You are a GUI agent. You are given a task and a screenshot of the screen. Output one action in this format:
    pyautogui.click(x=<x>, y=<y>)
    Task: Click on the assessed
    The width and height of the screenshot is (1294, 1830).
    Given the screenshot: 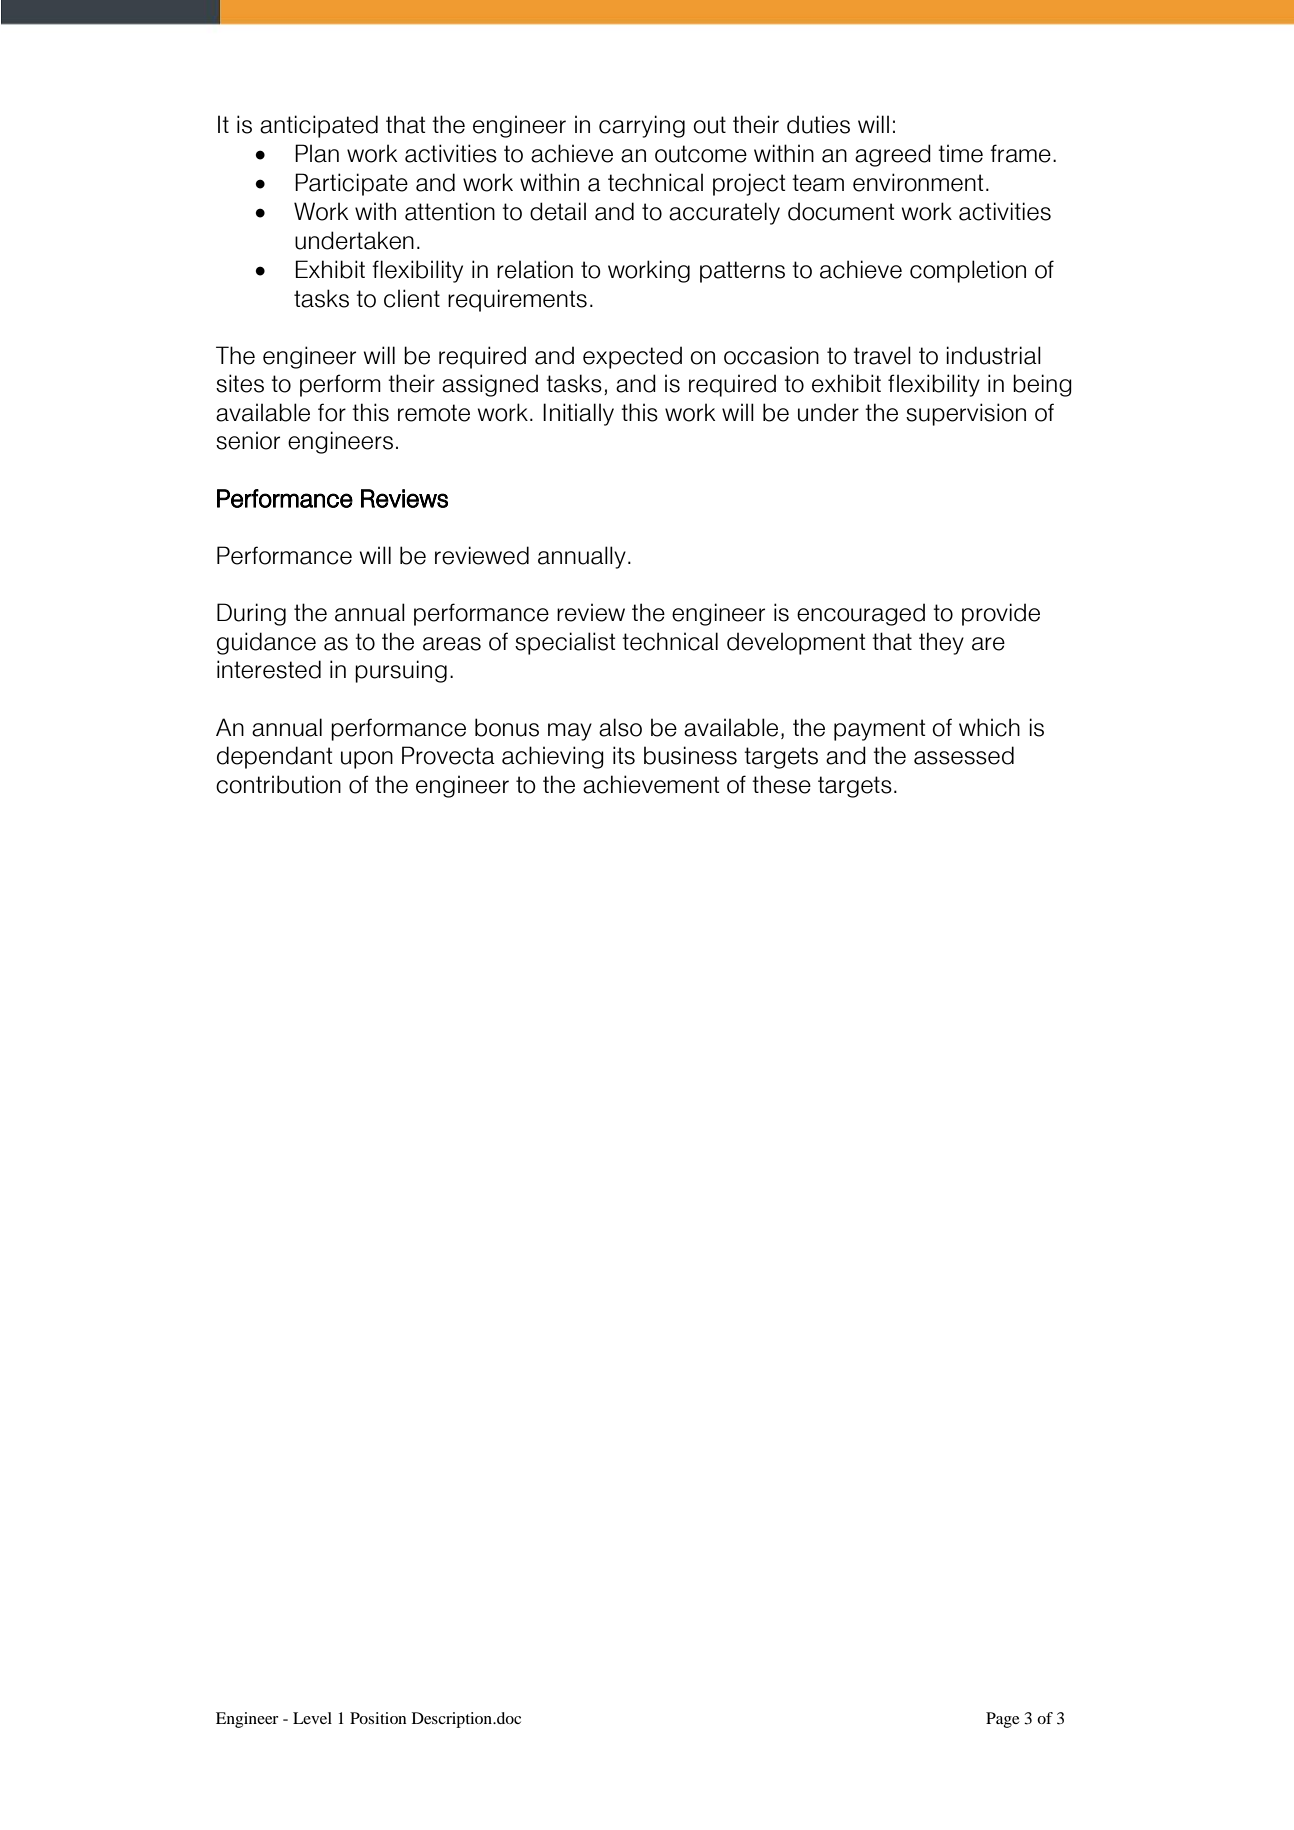 What is the action you would take?
    pyautogui.click(x=964, y=755)
